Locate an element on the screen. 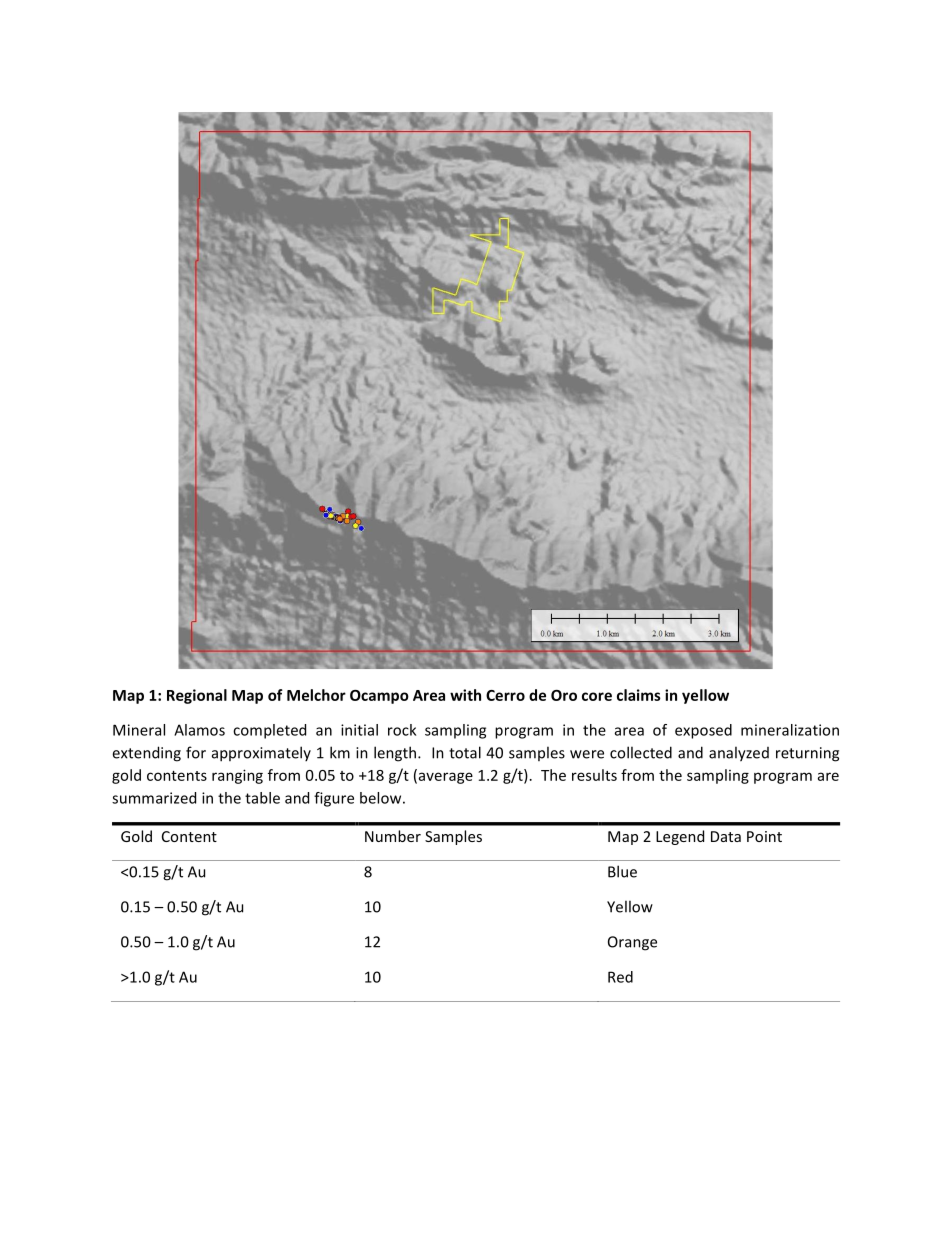 This screenshot has width=952, height=1233. Red is located at coordinates (620, 977).
